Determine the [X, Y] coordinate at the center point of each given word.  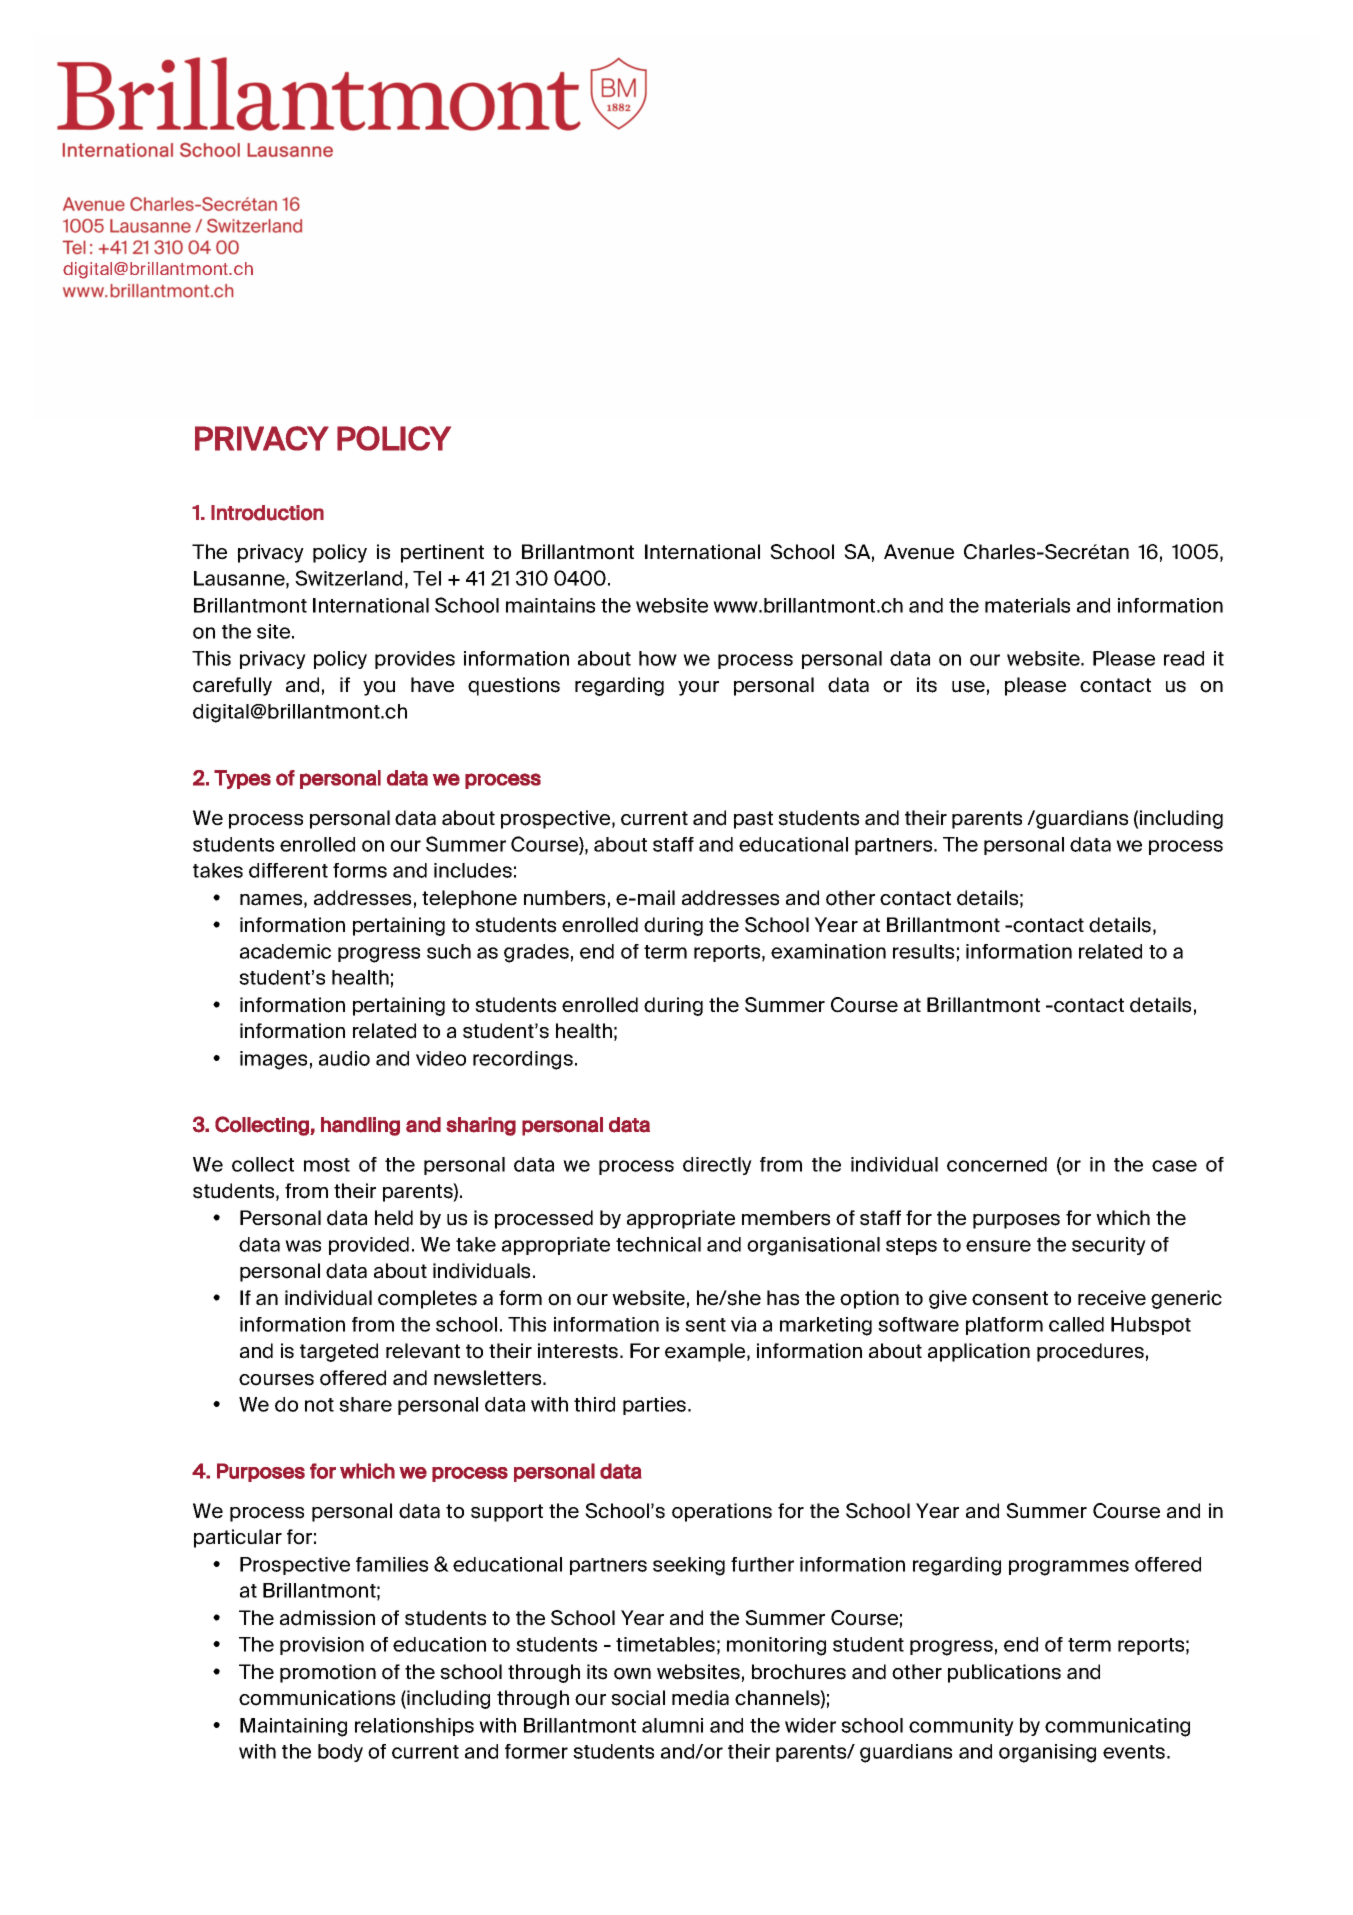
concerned [997, 1164]
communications [317, 1698]
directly [717, 1166]
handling [360, 1126]
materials [1027, 605]
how [658, 658]
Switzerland [348, 578]
